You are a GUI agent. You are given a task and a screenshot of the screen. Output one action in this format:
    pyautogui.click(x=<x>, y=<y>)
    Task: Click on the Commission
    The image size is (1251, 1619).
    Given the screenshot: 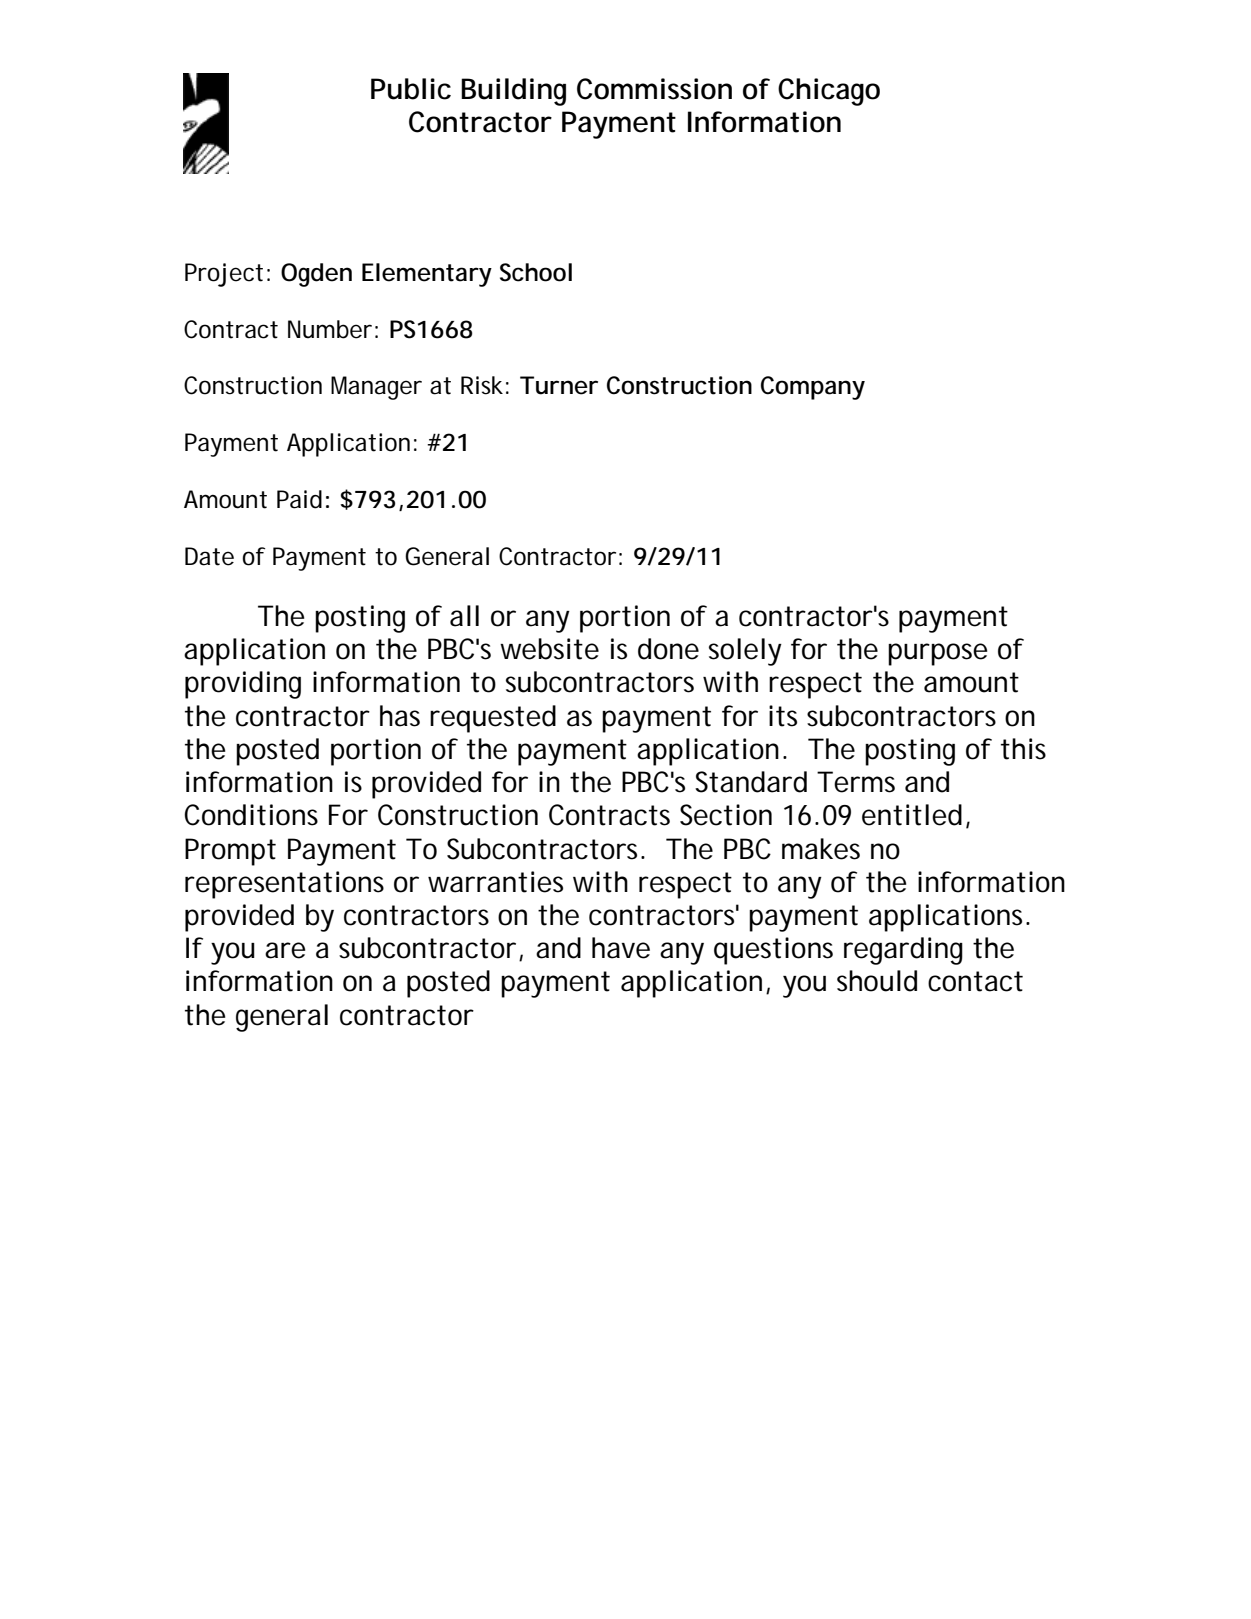 What is the action you would take?
    pyautogui.click(x=654, y=89)
